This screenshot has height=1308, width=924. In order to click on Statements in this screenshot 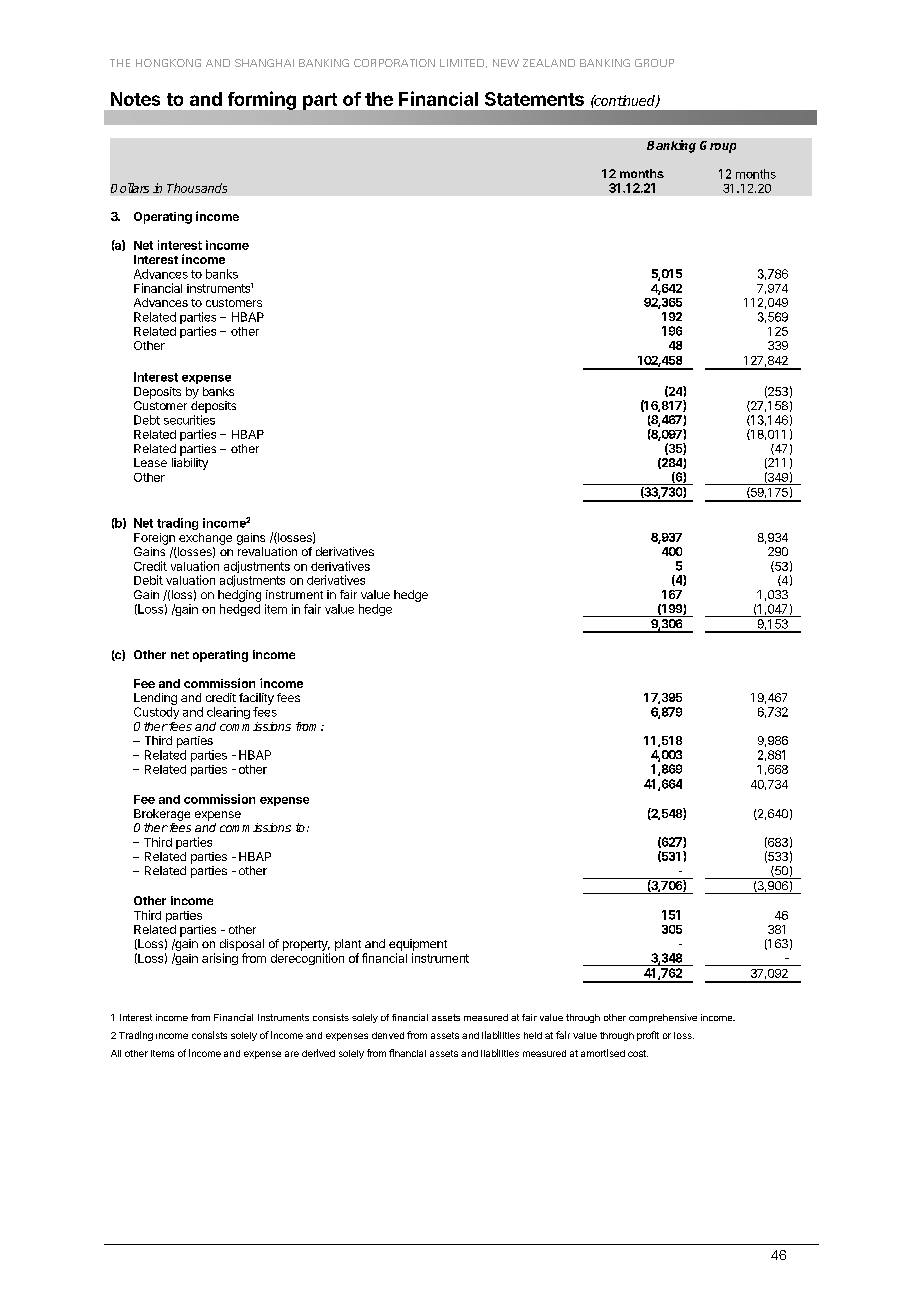, I will do `click(534, 99)`.
